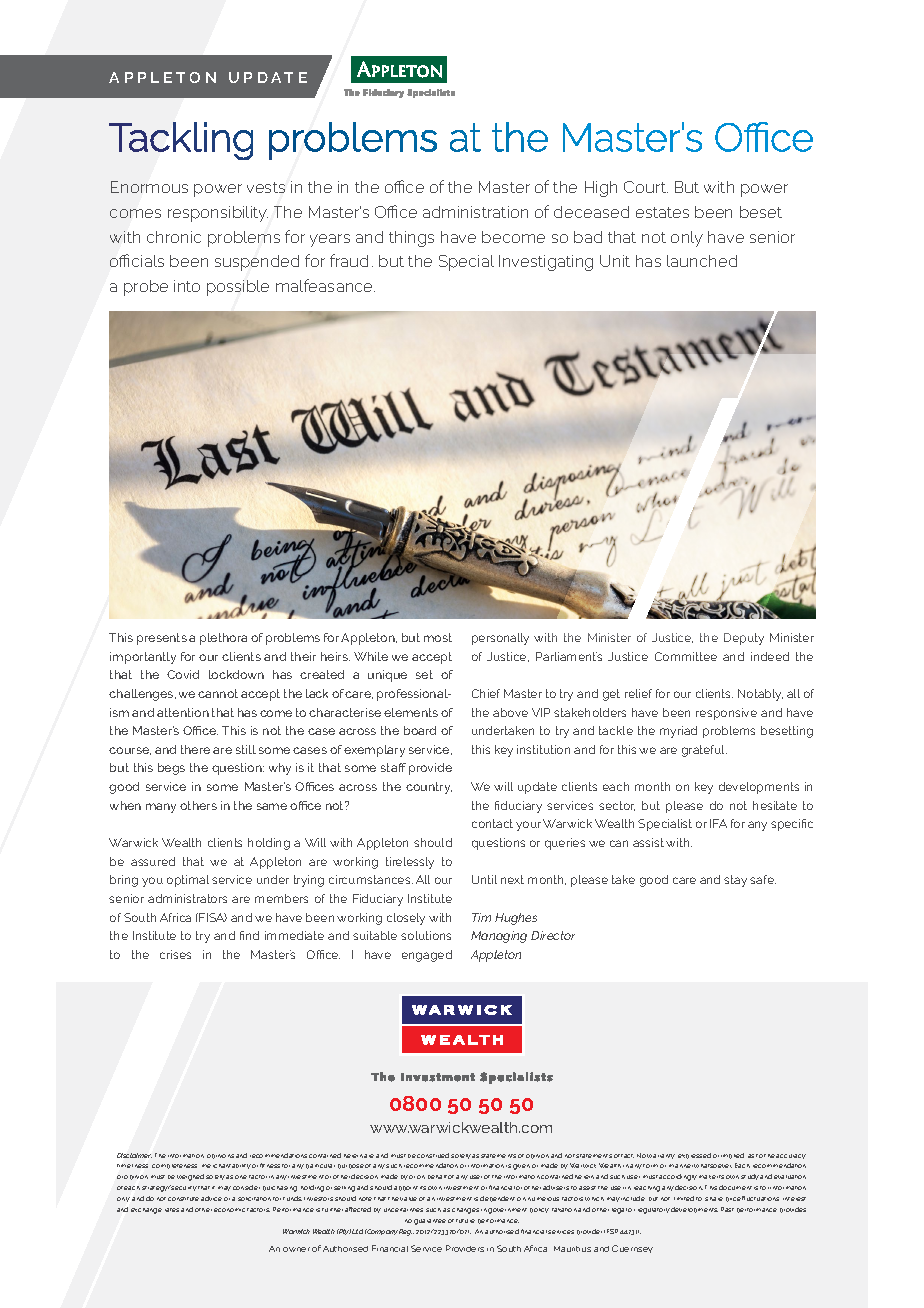 The image size is (924, 1308). I want to click on administration, so click(475, 212).
